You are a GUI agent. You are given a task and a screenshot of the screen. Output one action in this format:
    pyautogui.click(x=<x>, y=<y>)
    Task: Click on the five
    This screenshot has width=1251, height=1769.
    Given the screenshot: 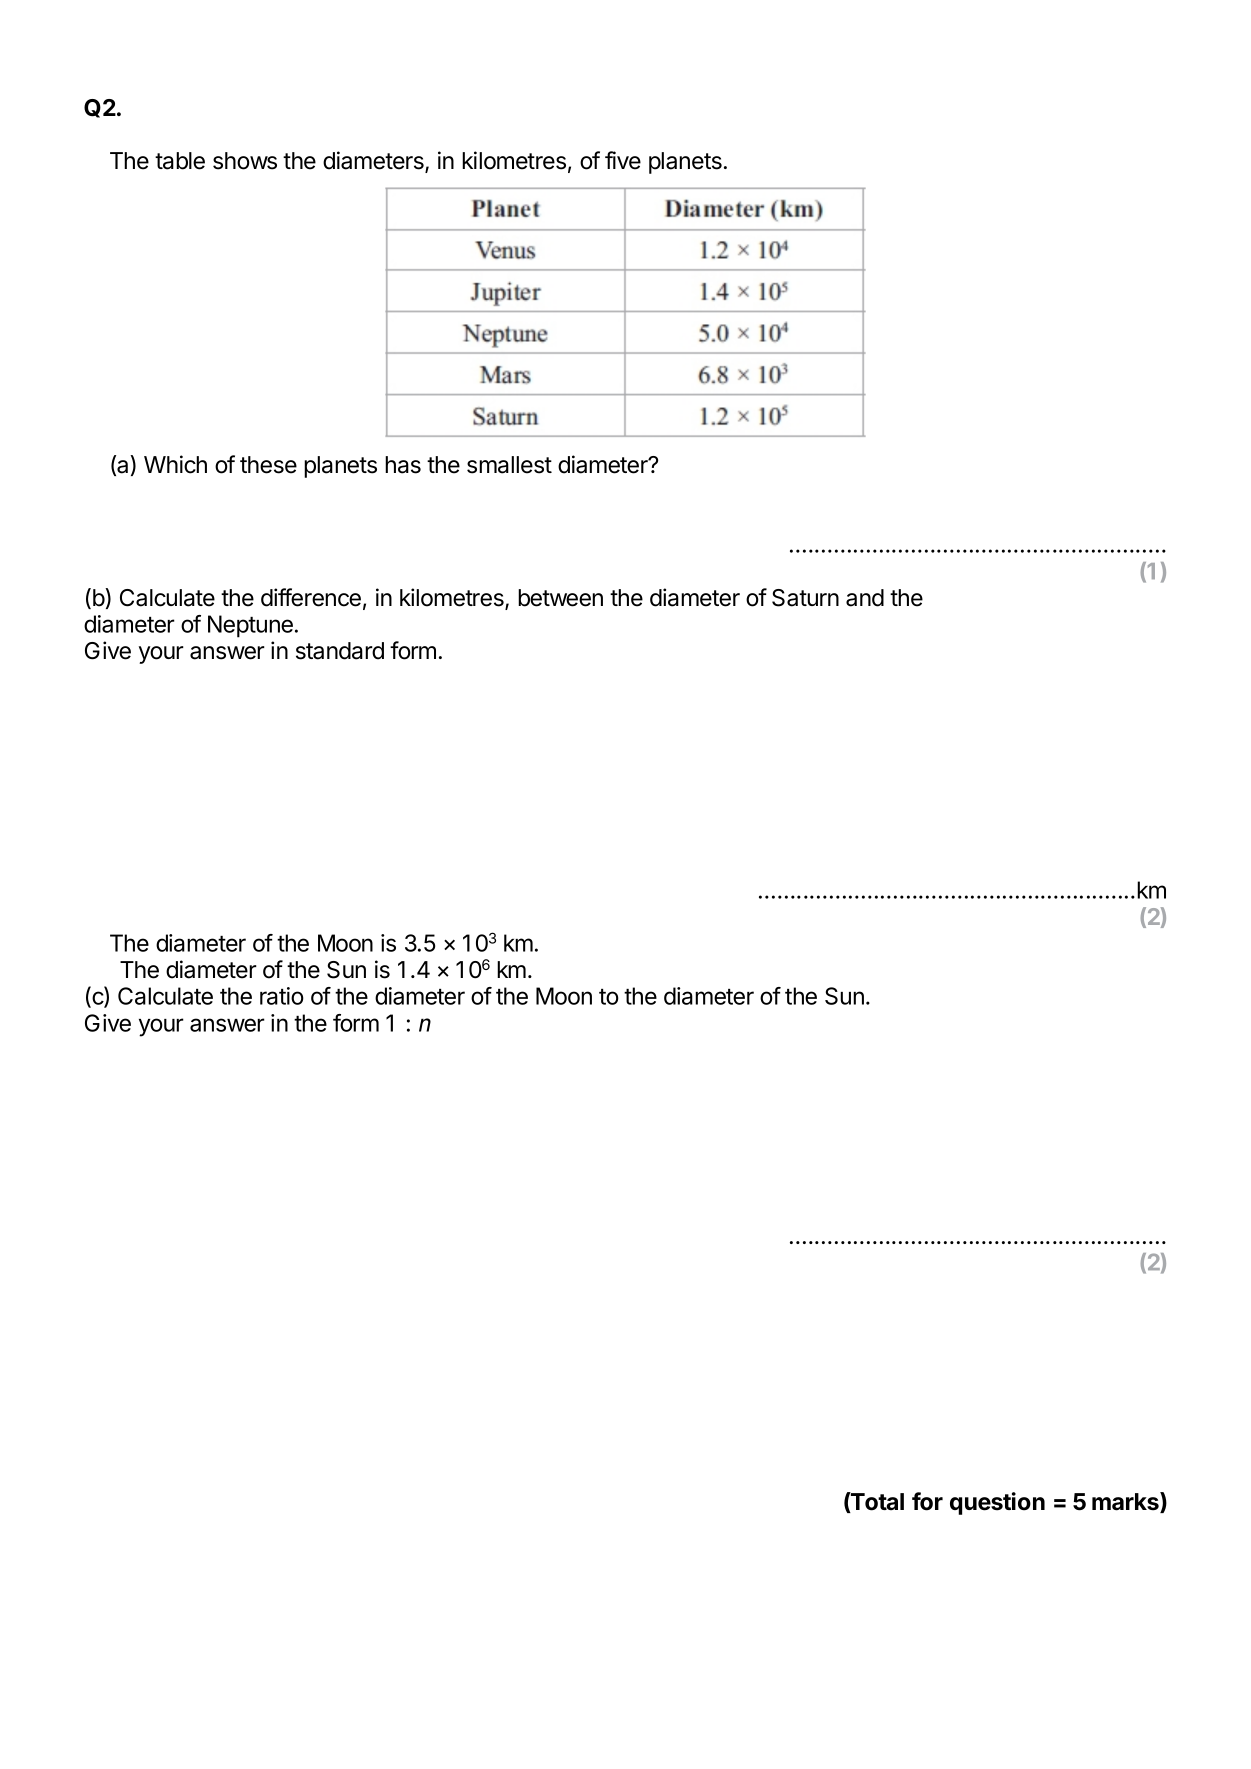 What is the action you would take?
    pyautogui.click(x=623, y=160)
